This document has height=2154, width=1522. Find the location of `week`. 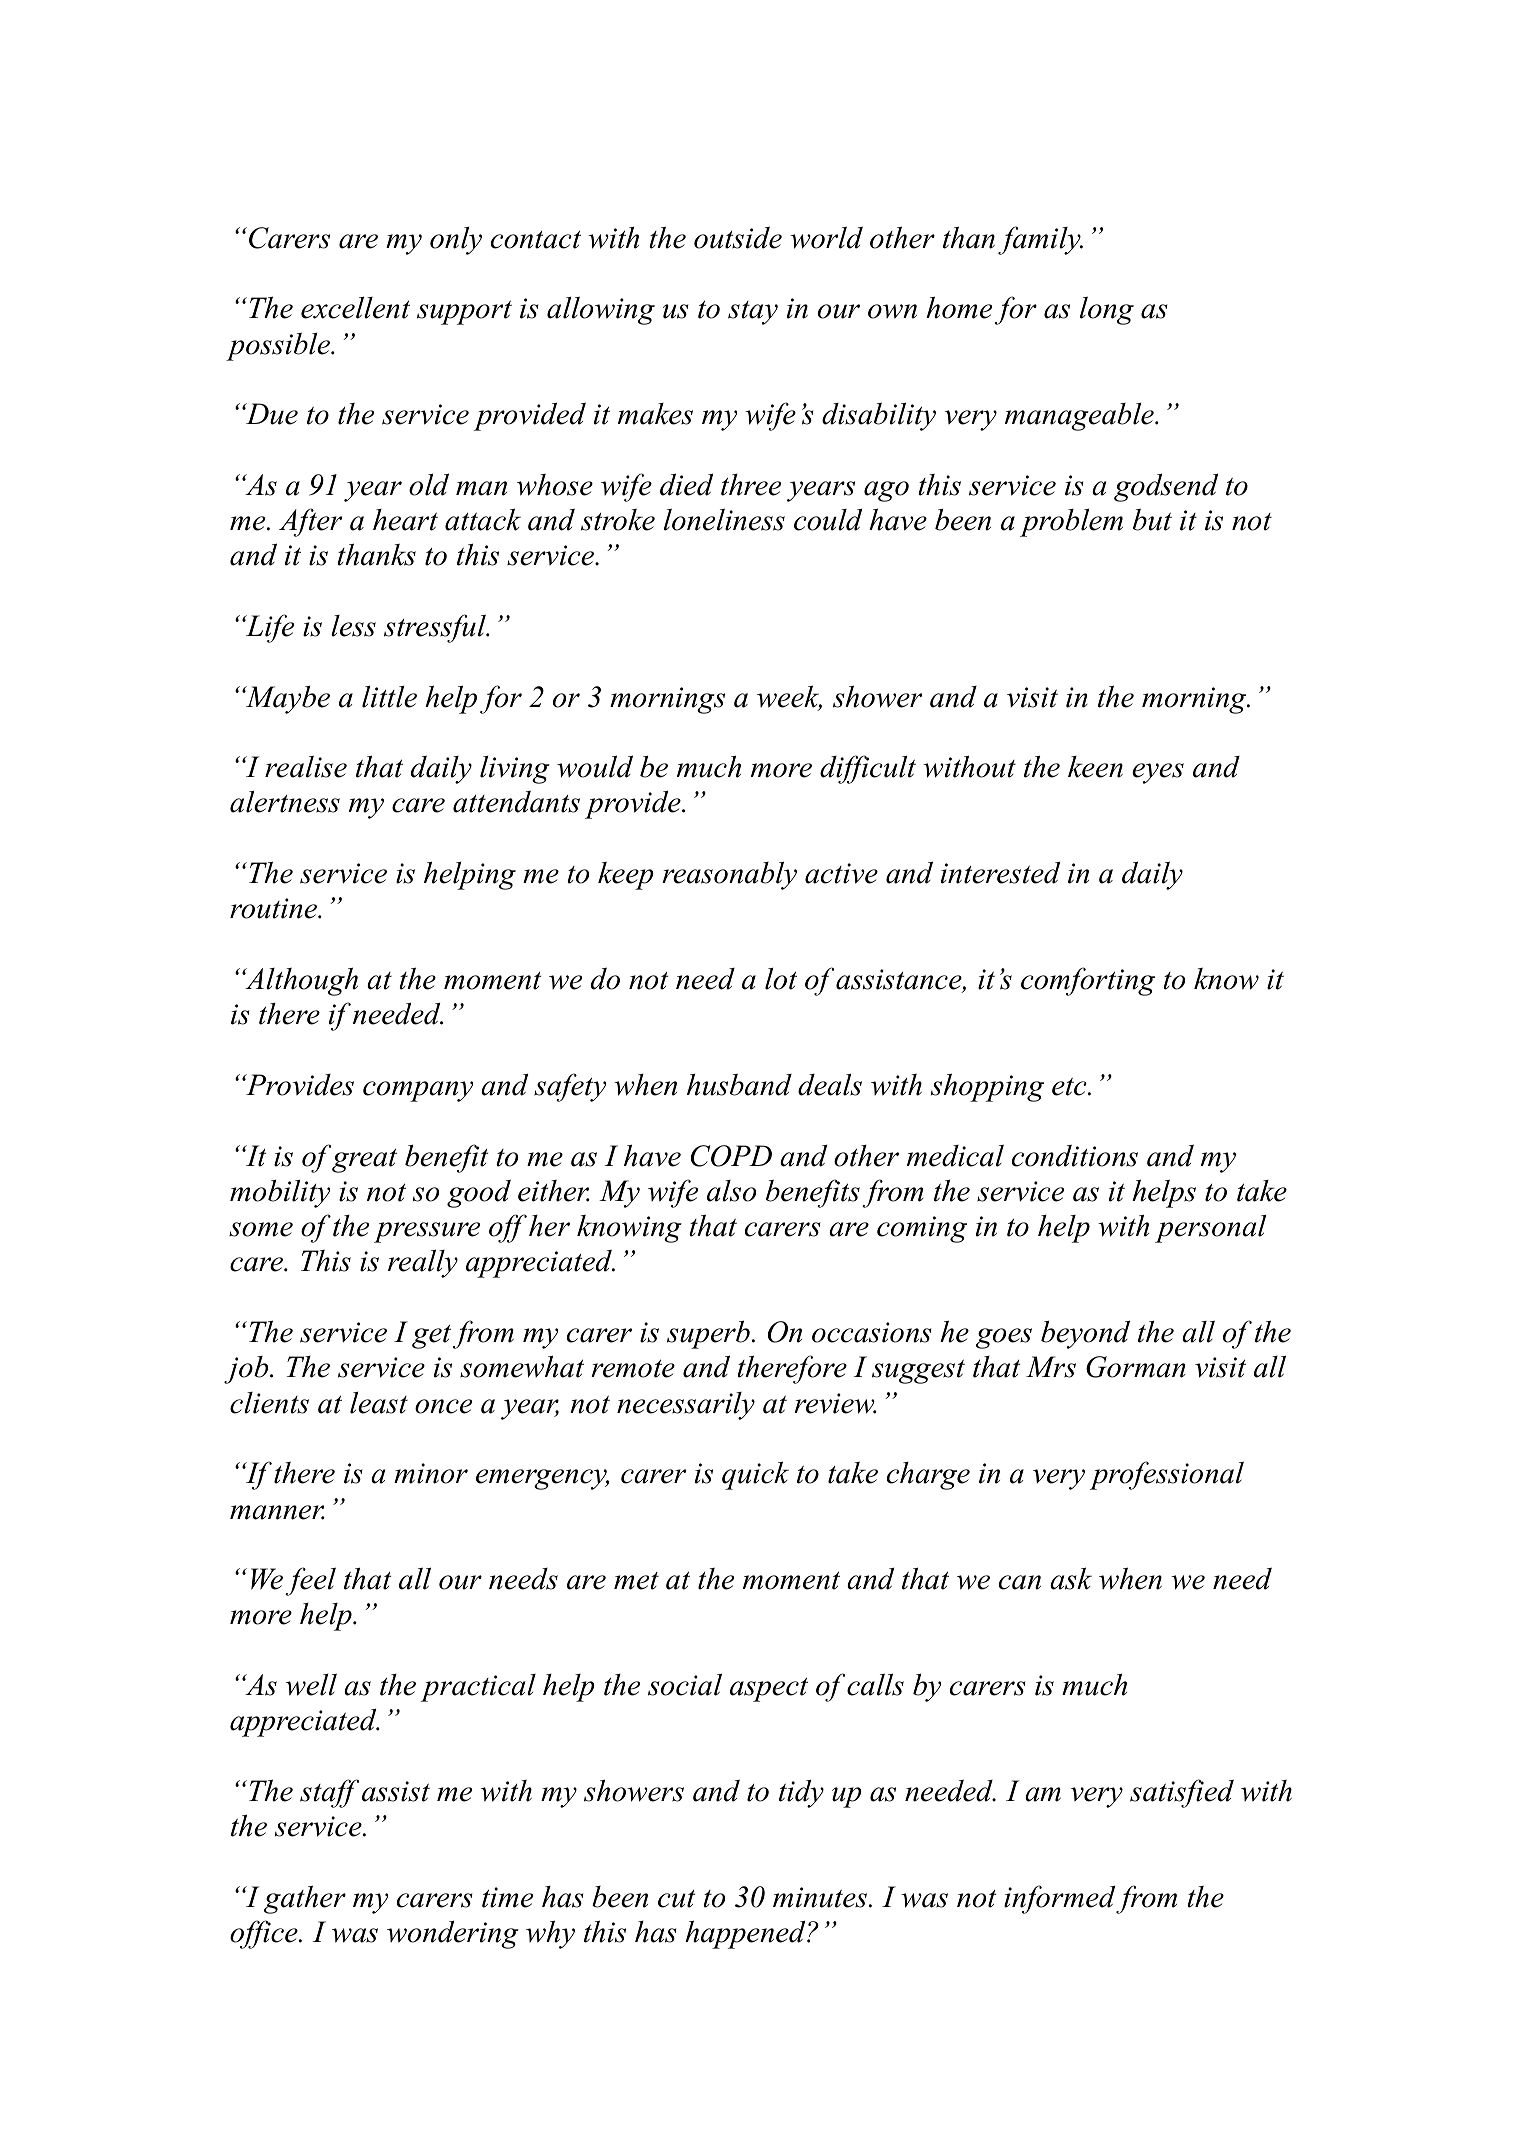

week is located at coordinates (789, 697).
